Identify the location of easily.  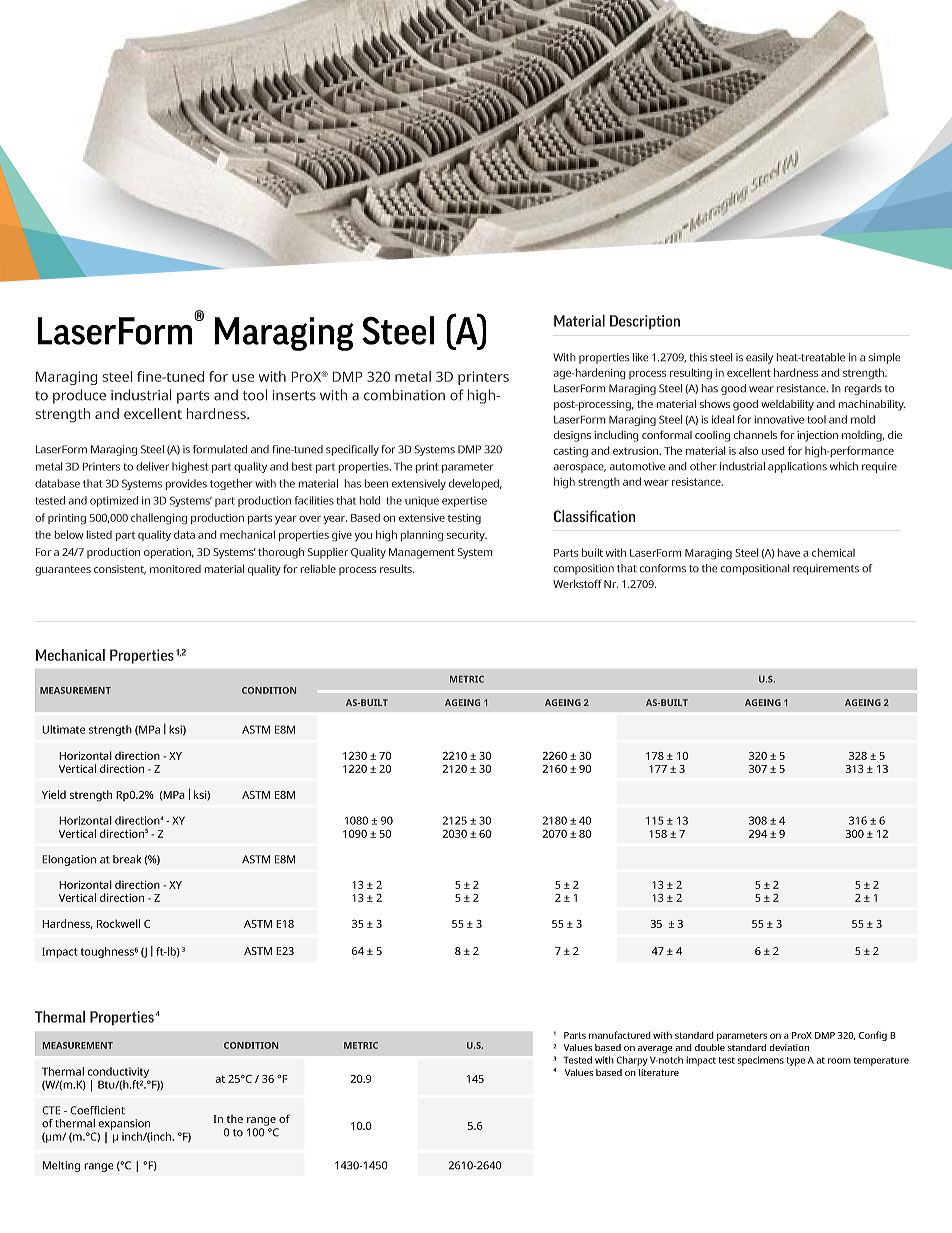
(759, 358).
